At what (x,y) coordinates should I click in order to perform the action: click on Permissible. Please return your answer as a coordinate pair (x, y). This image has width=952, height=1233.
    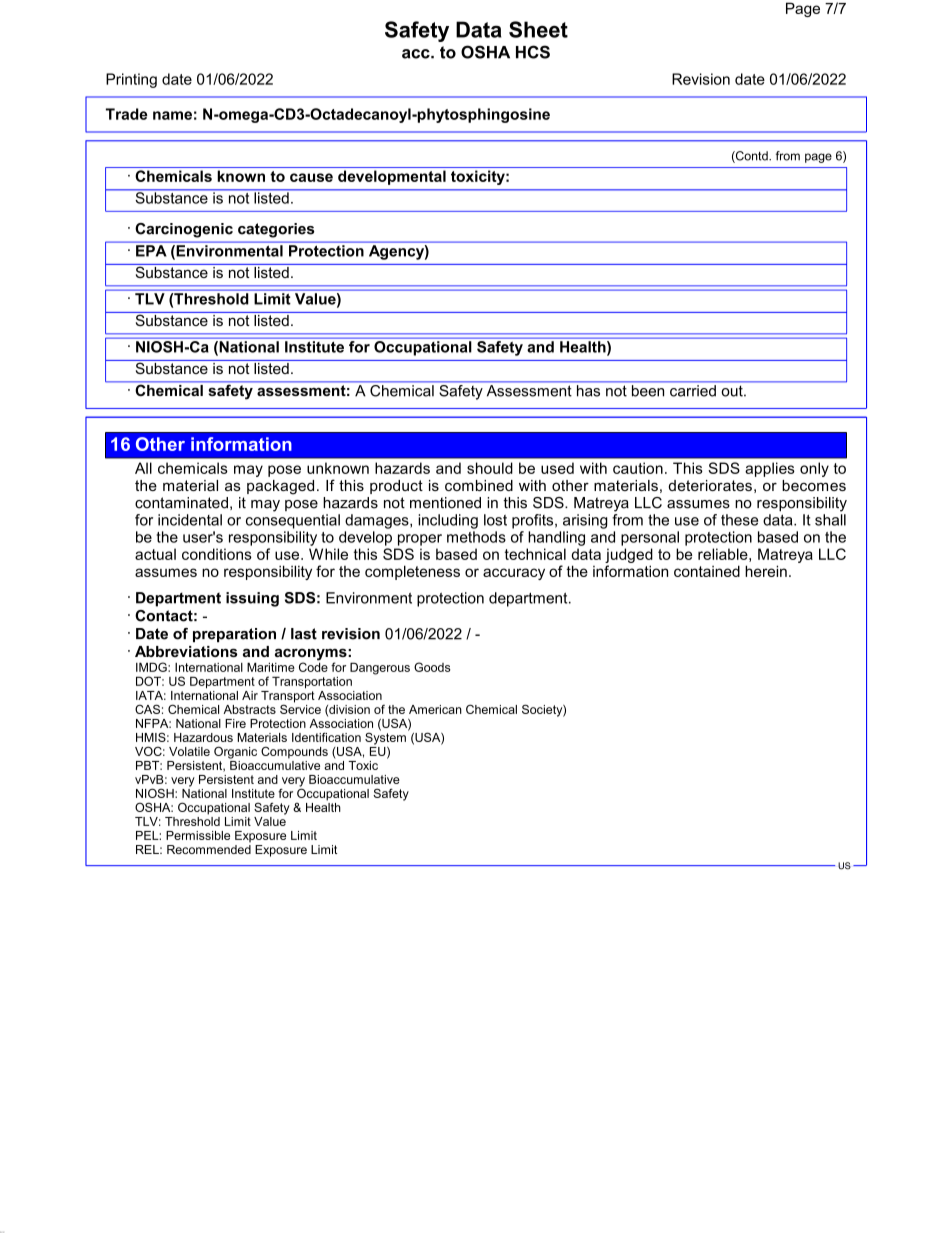
    Looking at the image, I should click on (198, 835).
